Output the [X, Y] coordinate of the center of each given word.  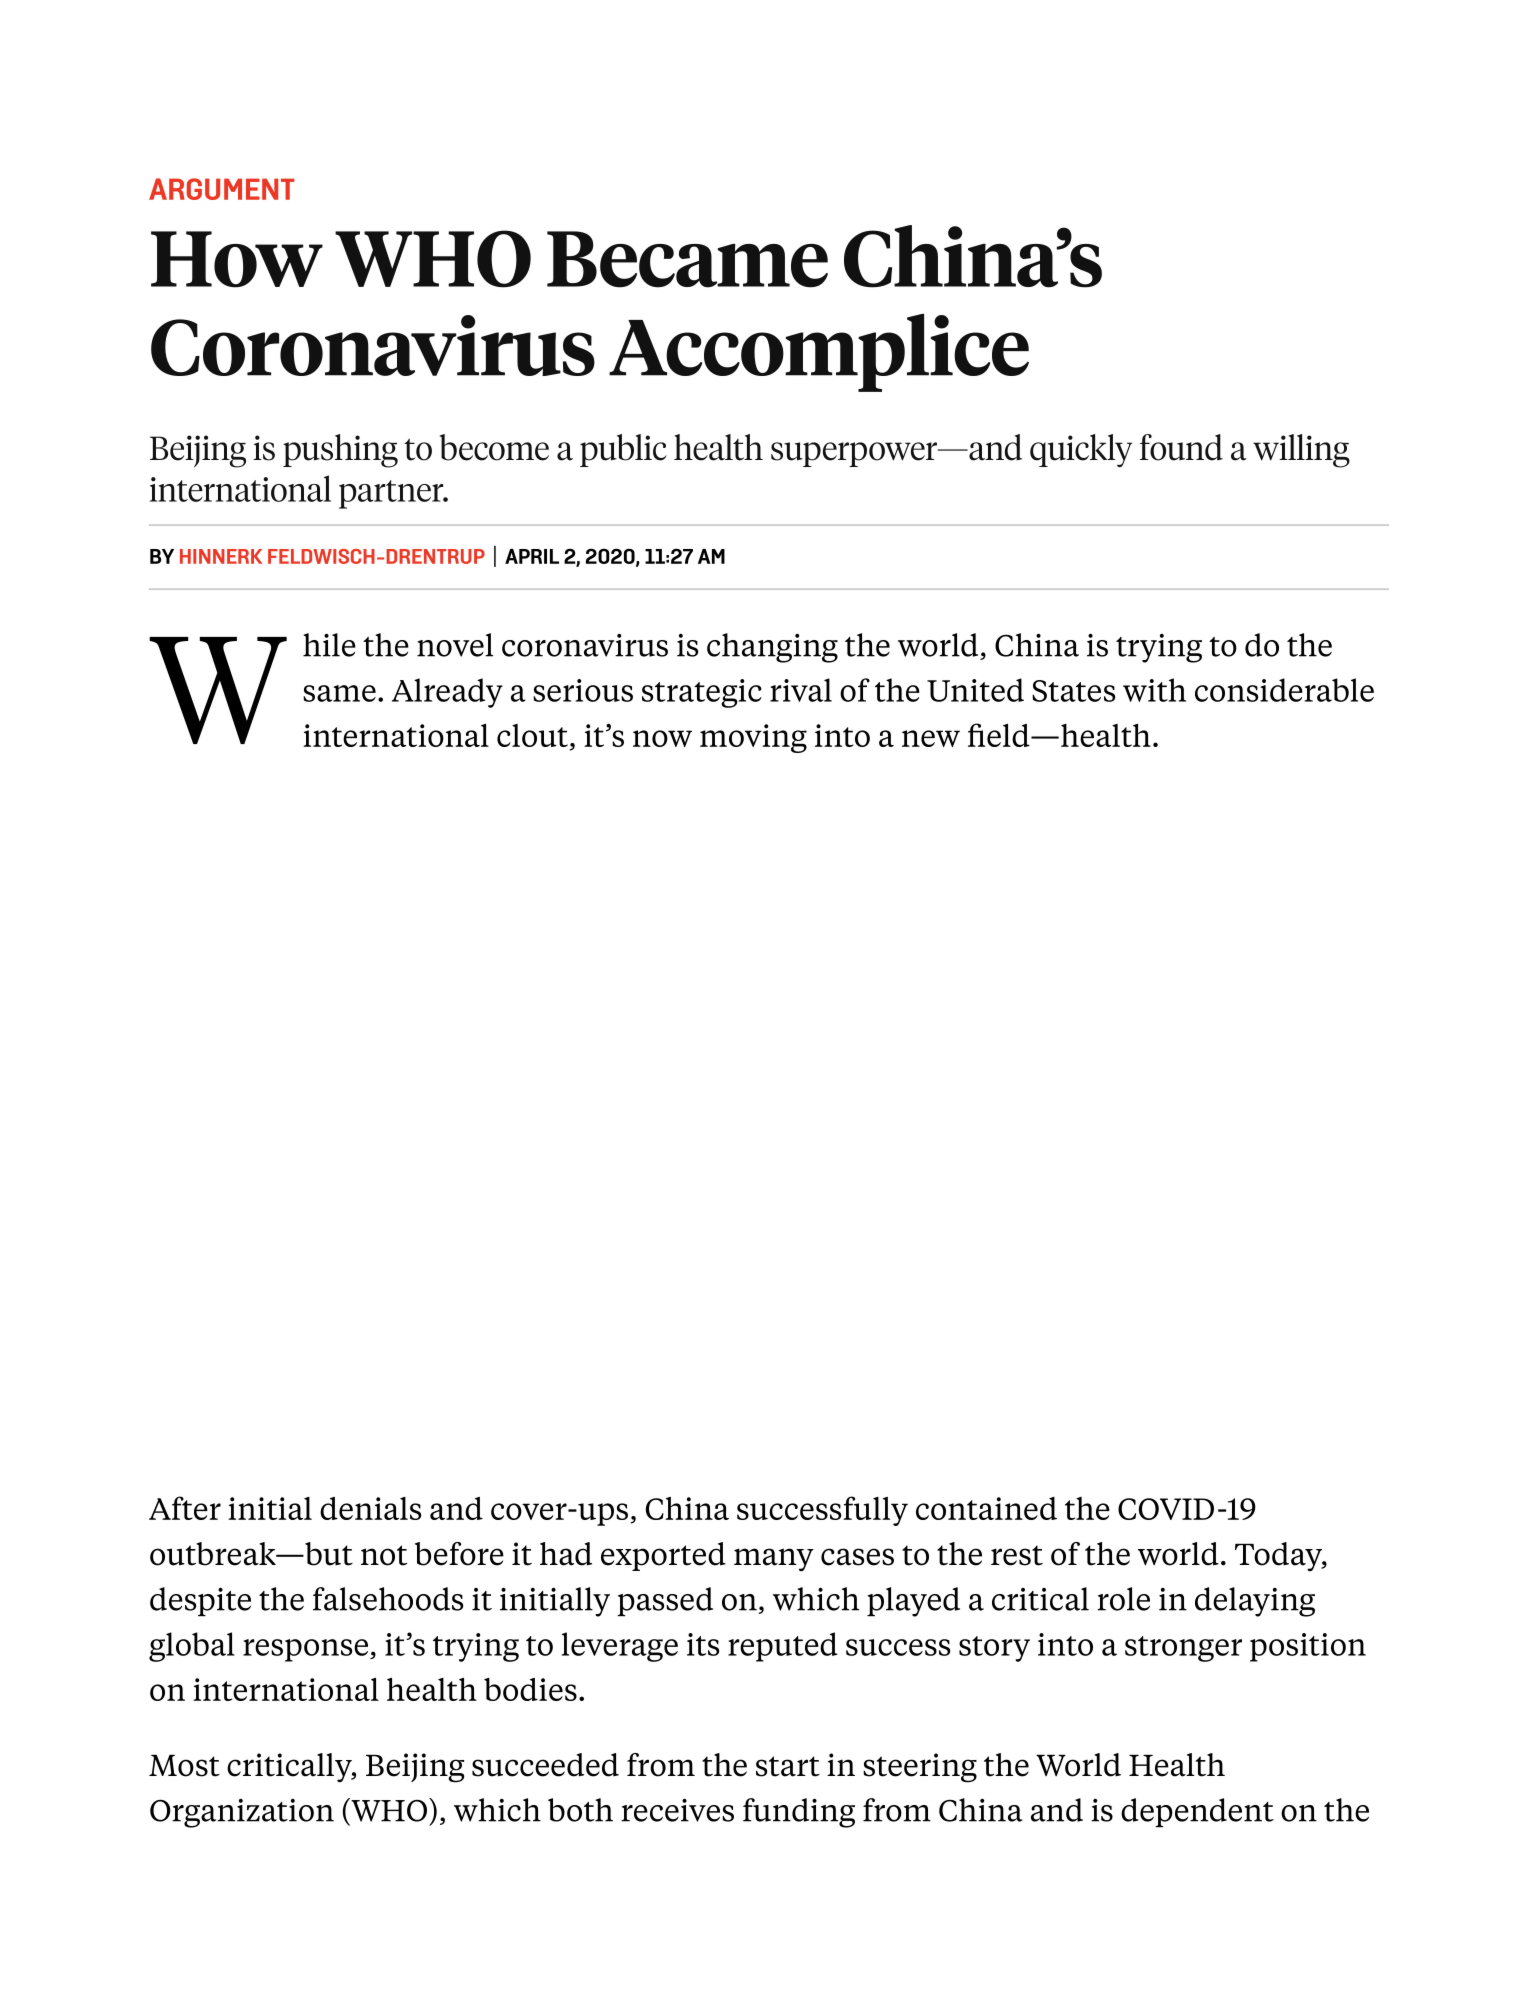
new [931, 738]
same [339, 693]
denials [370, 1508]
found [1181, 447]
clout [532, 735]
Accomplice [819, 353]
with [1154, 690]
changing [772, 648]
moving [753, 738]
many [774, 1560]
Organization [242, 1813]
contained [986, 1508]
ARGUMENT [221, 189]
